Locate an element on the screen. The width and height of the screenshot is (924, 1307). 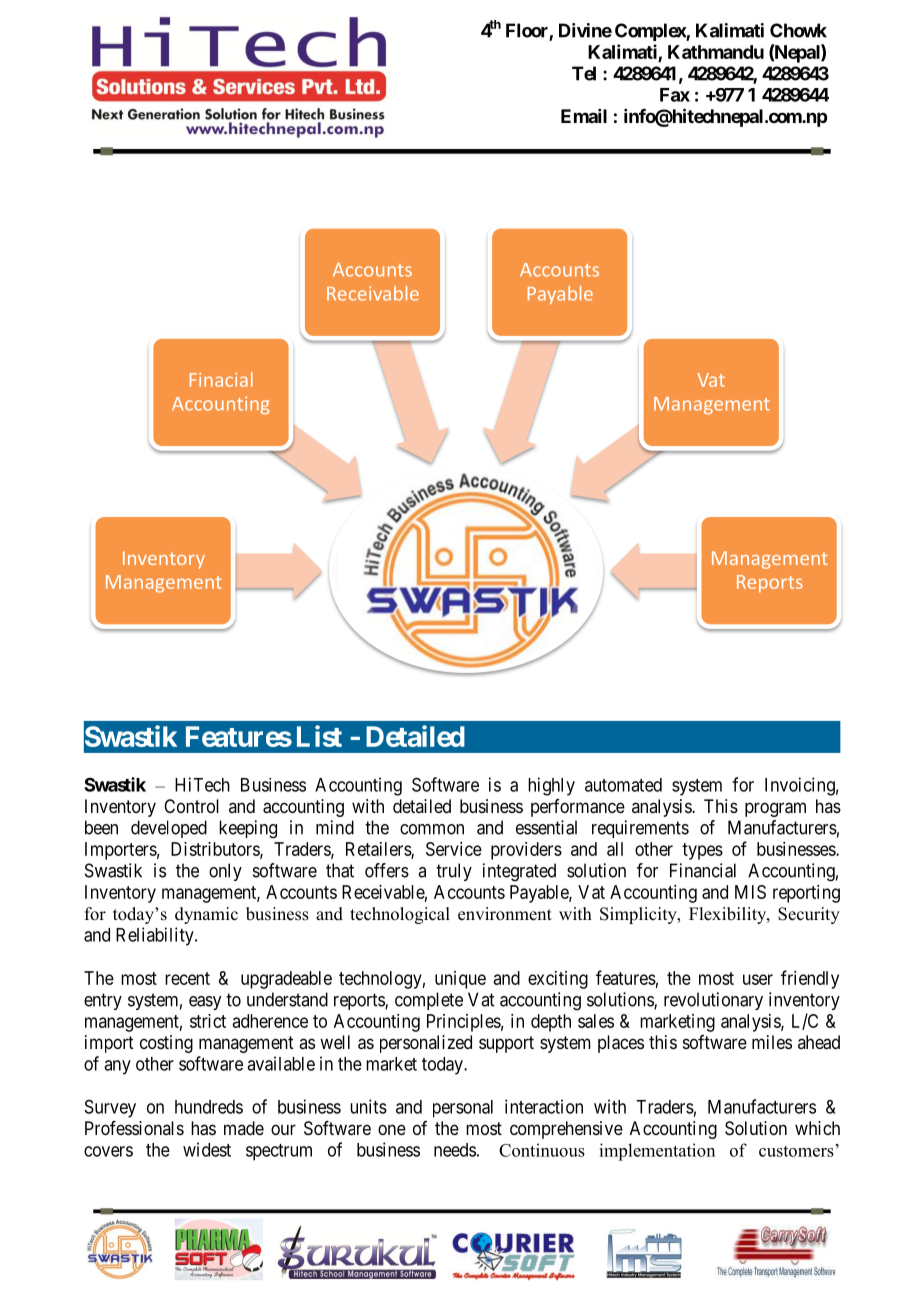
MIS is located at coordinates (750, 892).
